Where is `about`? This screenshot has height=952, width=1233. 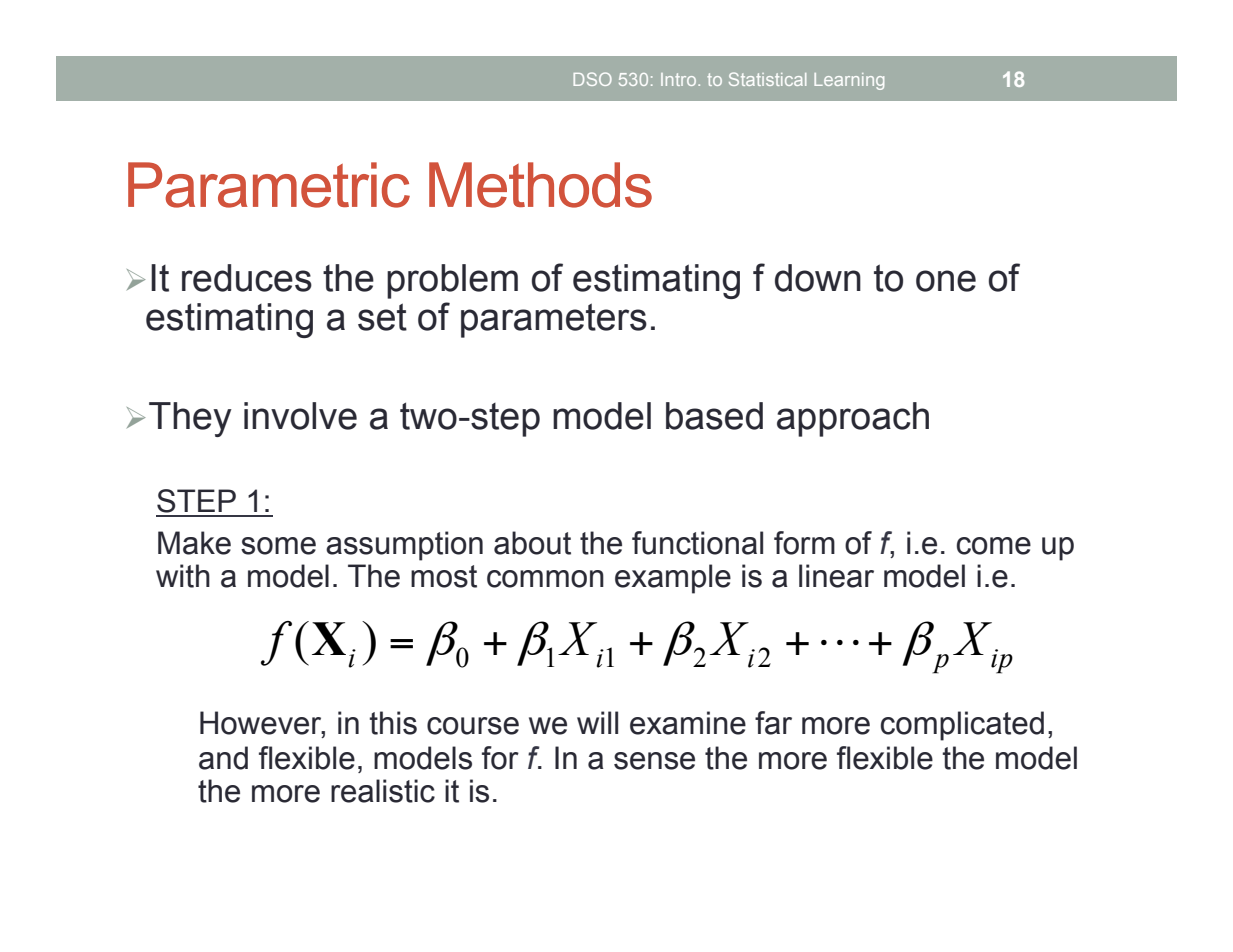
about is located at coordinates (532, 543).
